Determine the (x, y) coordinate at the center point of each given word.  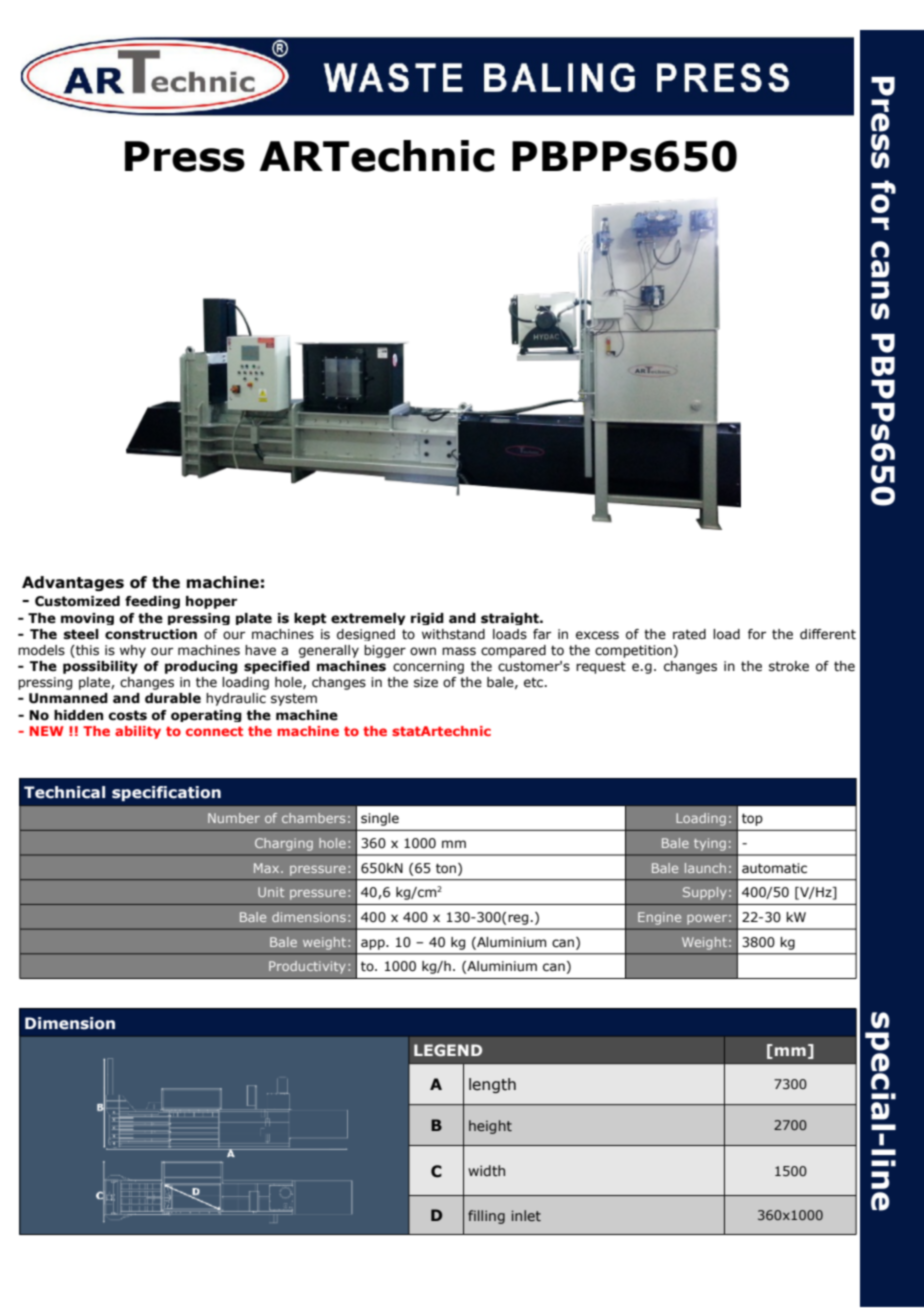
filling (486, 1217)
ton (447, 869)
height (490, 1127)
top (752, 819)
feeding (152, 602)
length (492, 1085)
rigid (427, 619)
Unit (271, 892)
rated (689, 634)
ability (138, 732)
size (426, 682)
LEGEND (448, 1050)
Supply (705, 893)
